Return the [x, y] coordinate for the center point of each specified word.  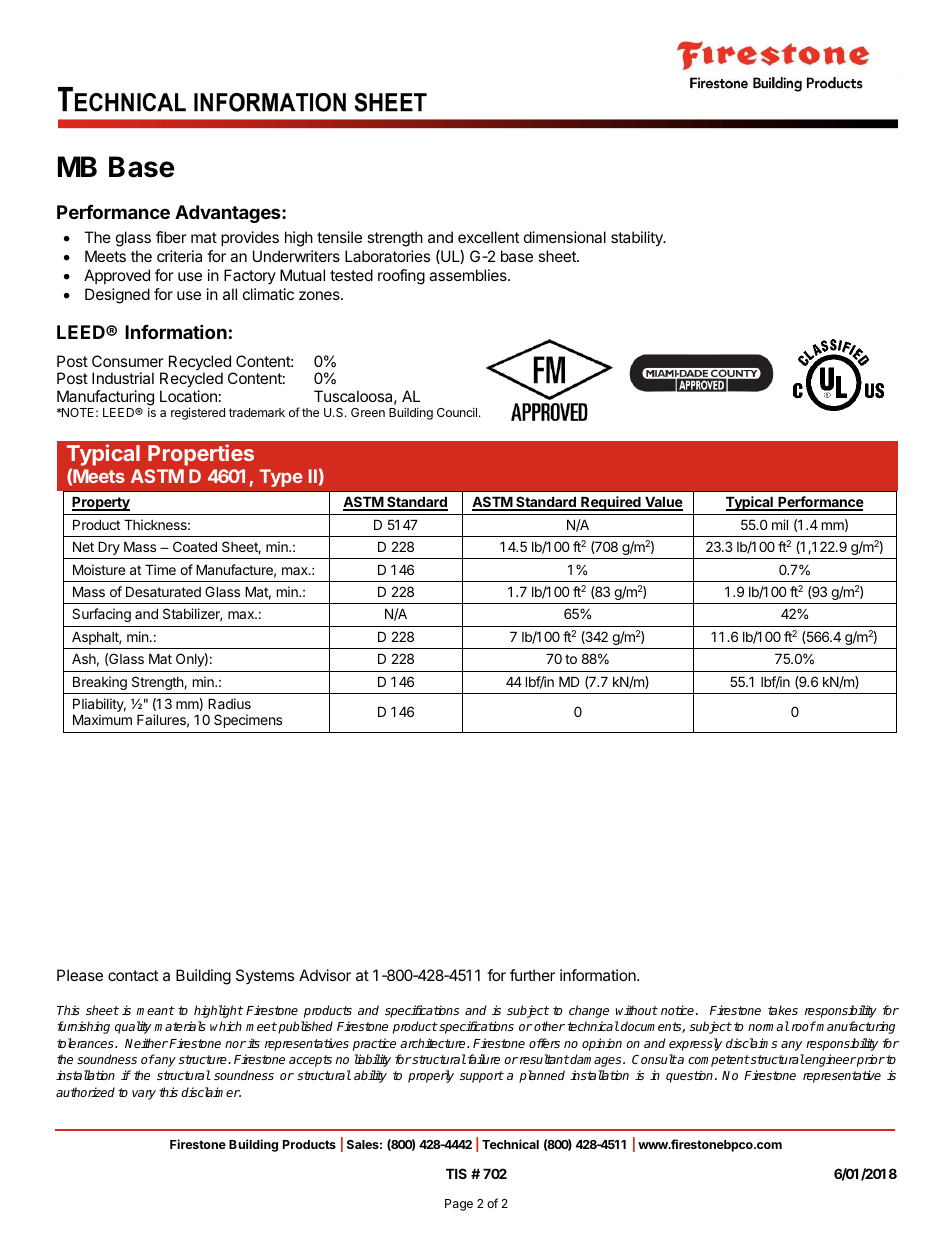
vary [144, 1095]
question [689, 1076]
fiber [171, 237]
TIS [456, 1173]
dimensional [565, 237]
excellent [488, 237]
